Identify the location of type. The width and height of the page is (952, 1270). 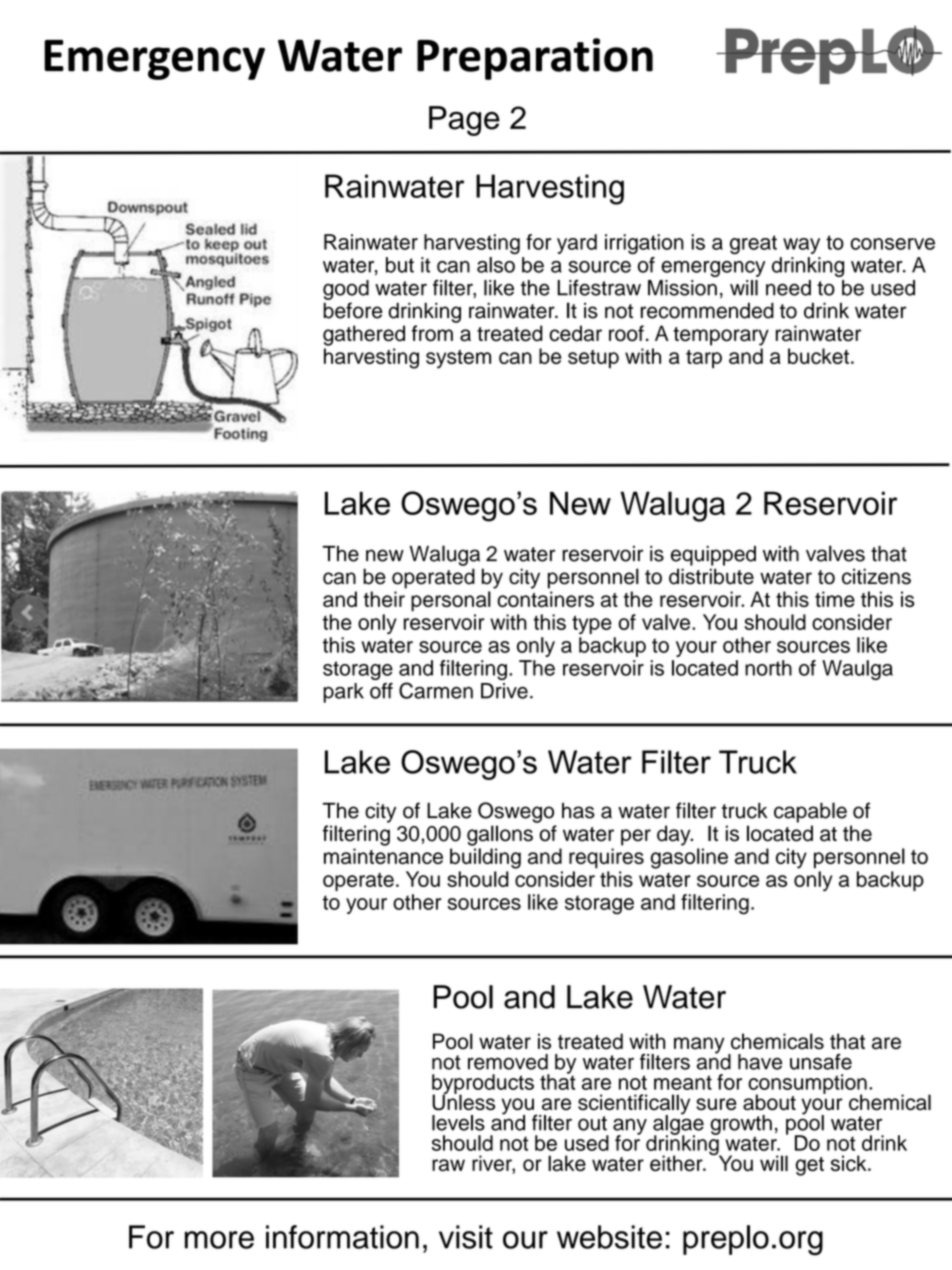
(592, 624).
